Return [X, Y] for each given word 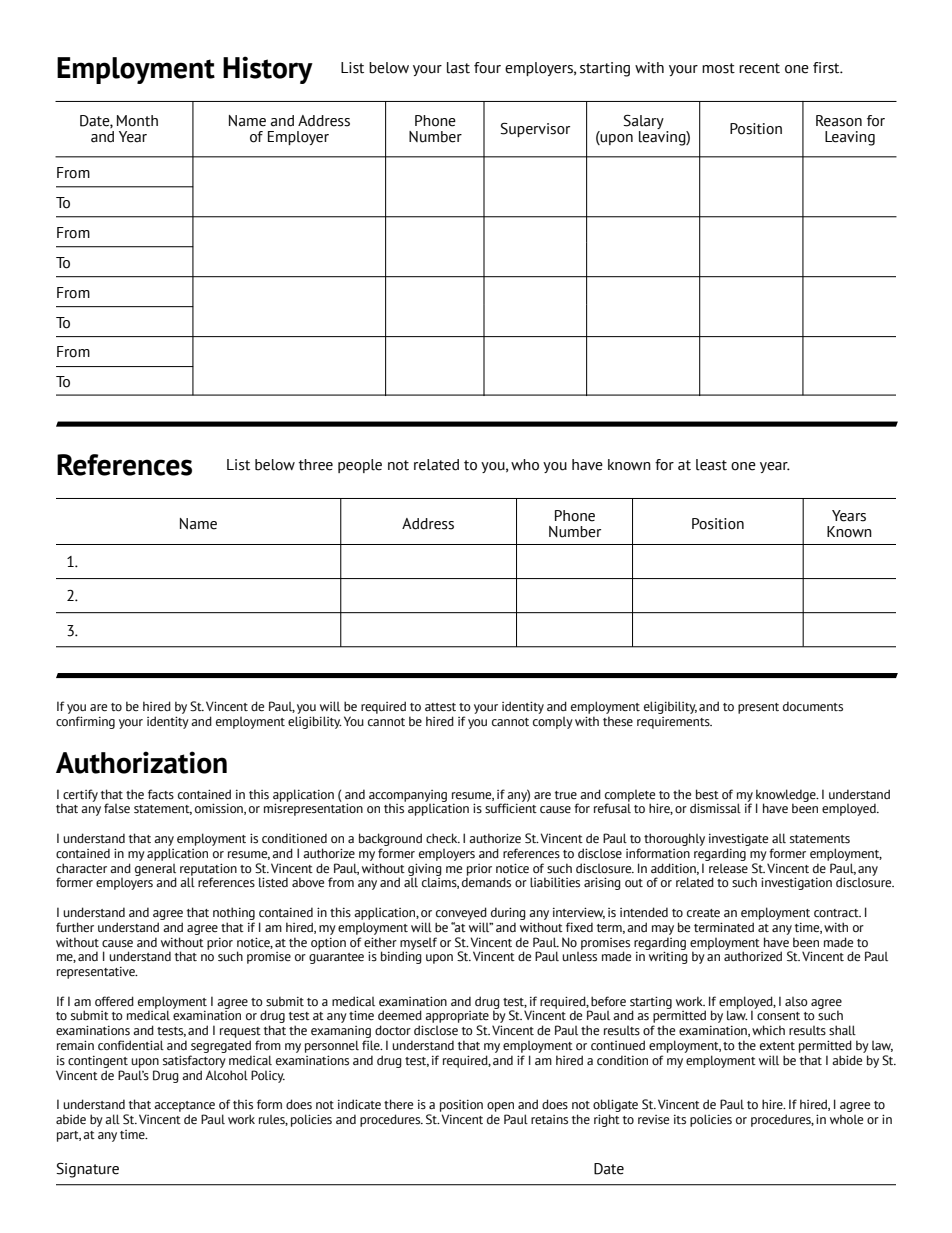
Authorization [141, 762]
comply [553, 723]
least [711, 465]
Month [137, 121]
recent [759, 68]
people [360, 466]
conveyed [461, 913]
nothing [234, 913]
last [458, 68]
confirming [85, 722]
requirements [674, 723]
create [703, 913]
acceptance [184, 1106]
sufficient [511, 807]
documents [813, 706]
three [315, 465]
